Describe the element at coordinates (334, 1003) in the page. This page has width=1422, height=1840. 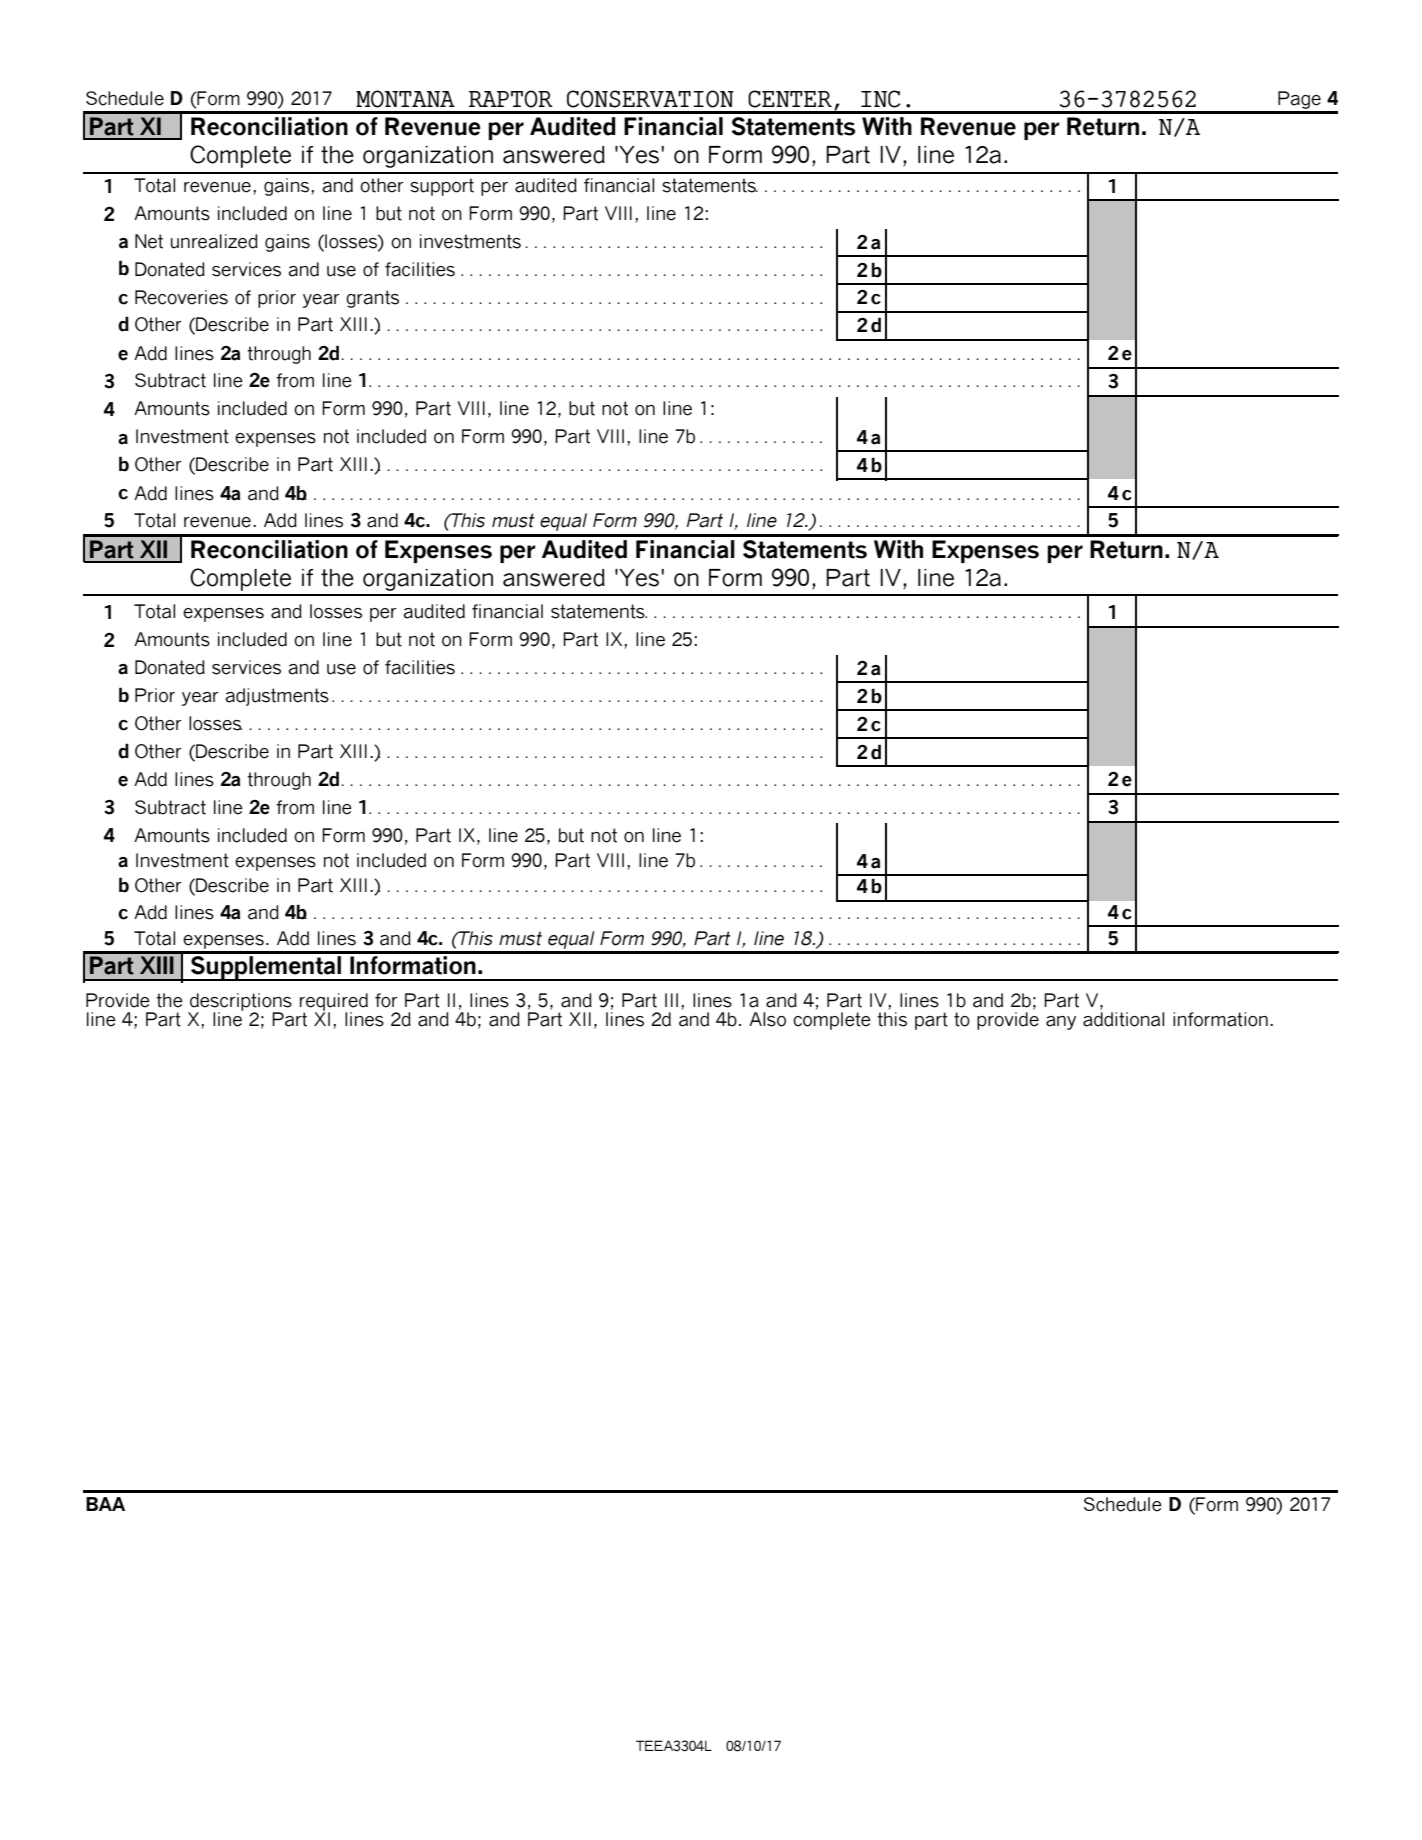
I see `required` at that location.
